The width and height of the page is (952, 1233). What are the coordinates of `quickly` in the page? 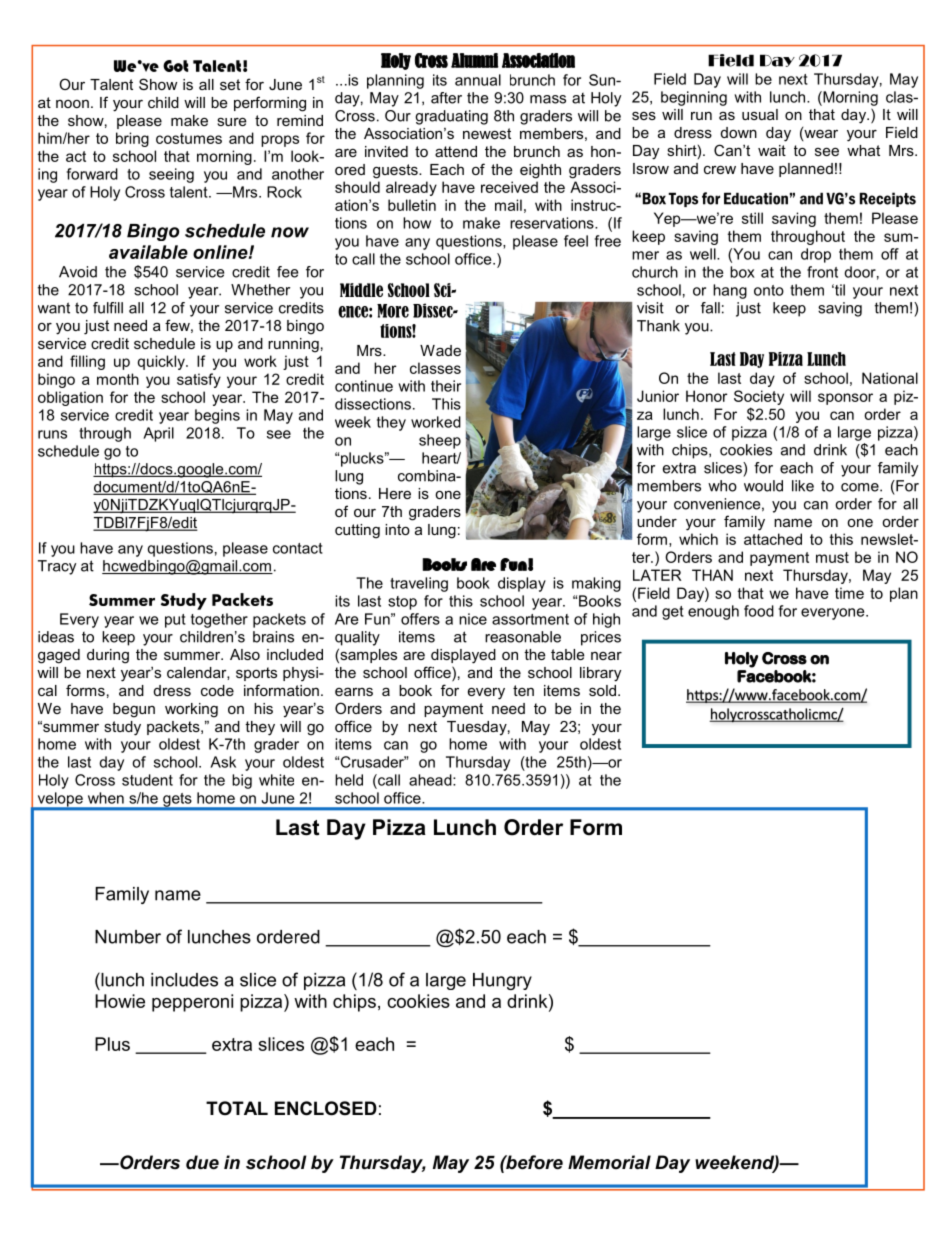 It's located at (162, 362).
